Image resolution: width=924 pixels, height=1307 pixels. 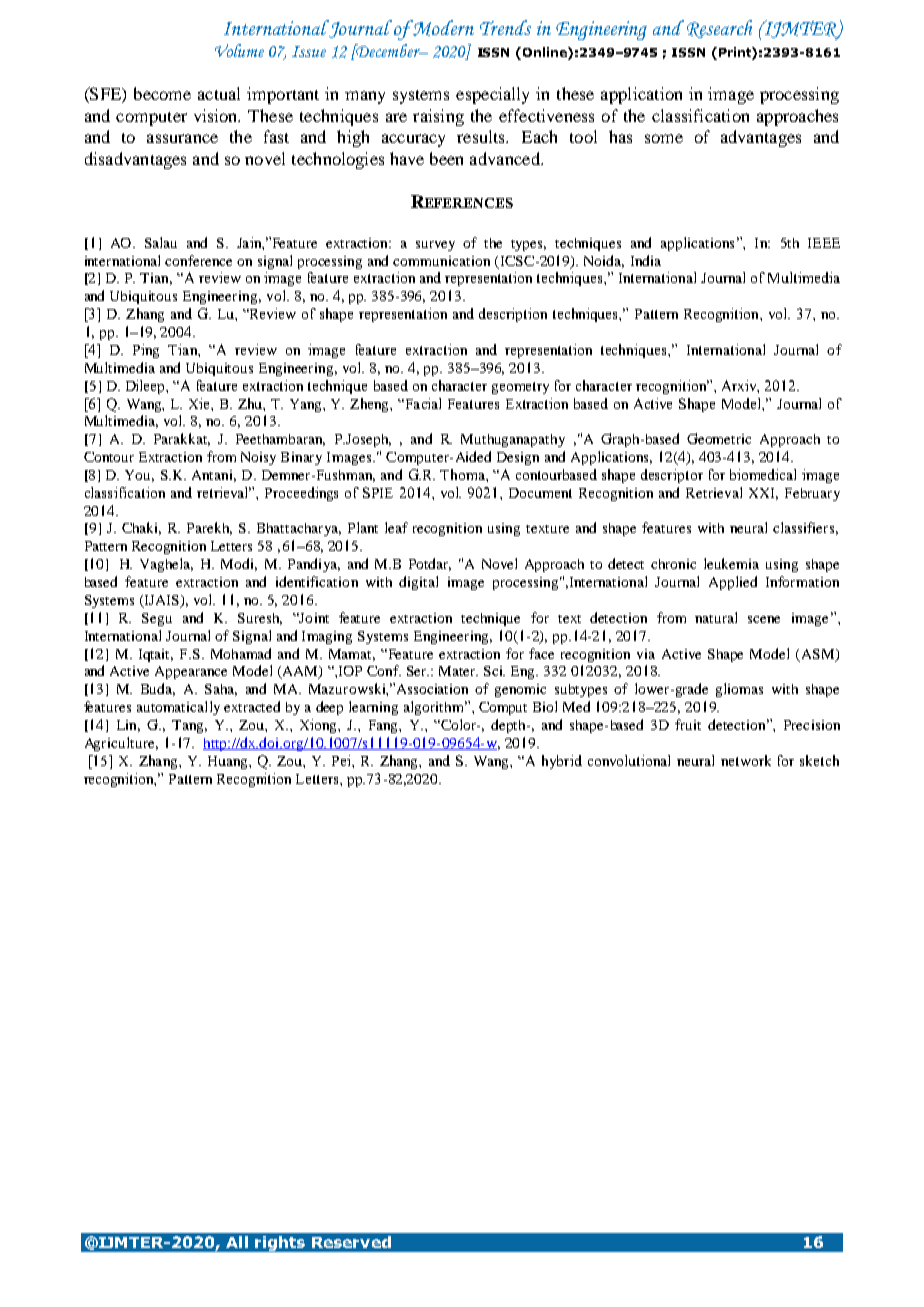 What do you see at coordinates (182, 138) in the image?
I see `assurance` at bounding box center [182, 138].
